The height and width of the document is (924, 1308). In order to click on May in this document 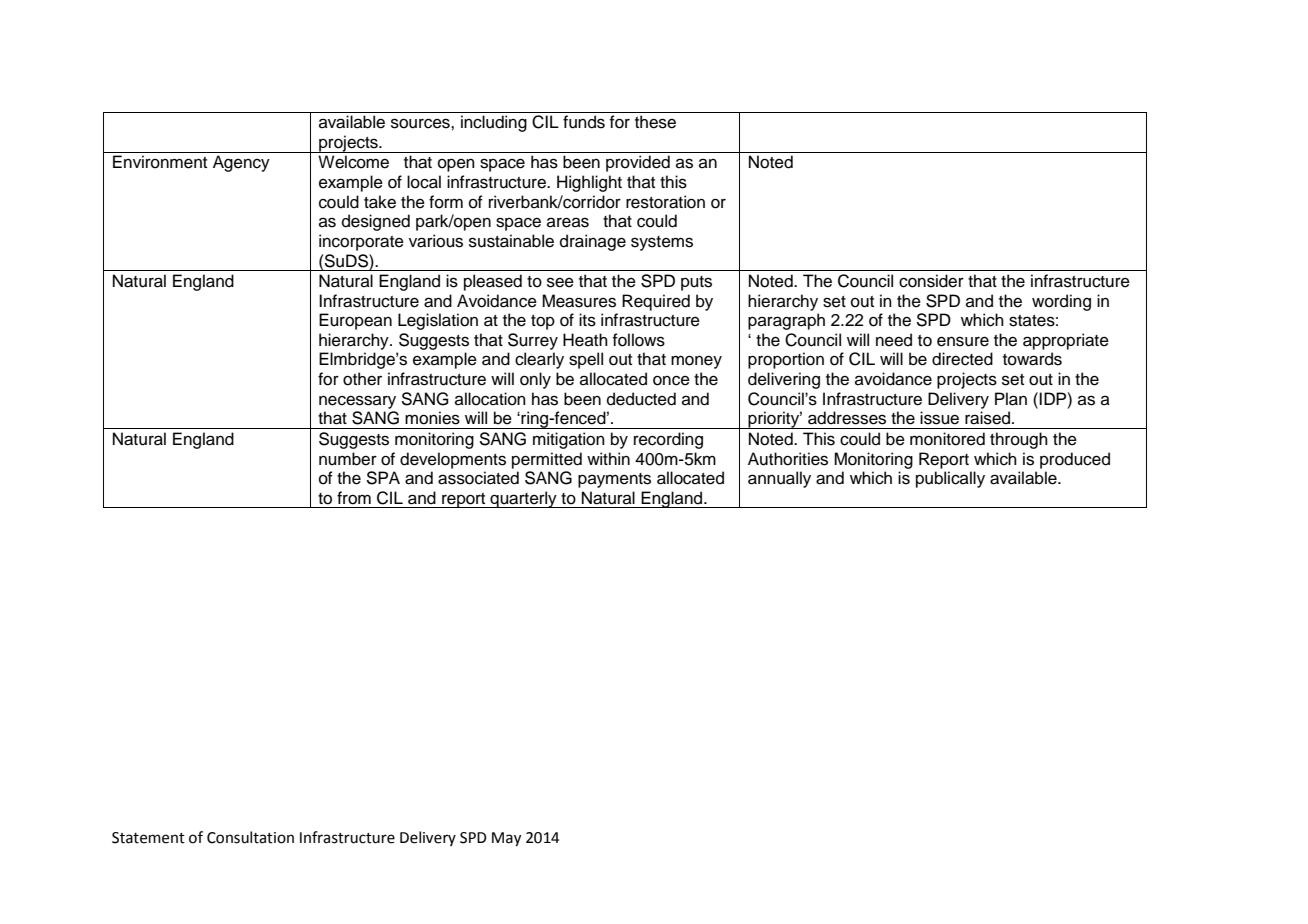, I will do `click(506, 839)`.
